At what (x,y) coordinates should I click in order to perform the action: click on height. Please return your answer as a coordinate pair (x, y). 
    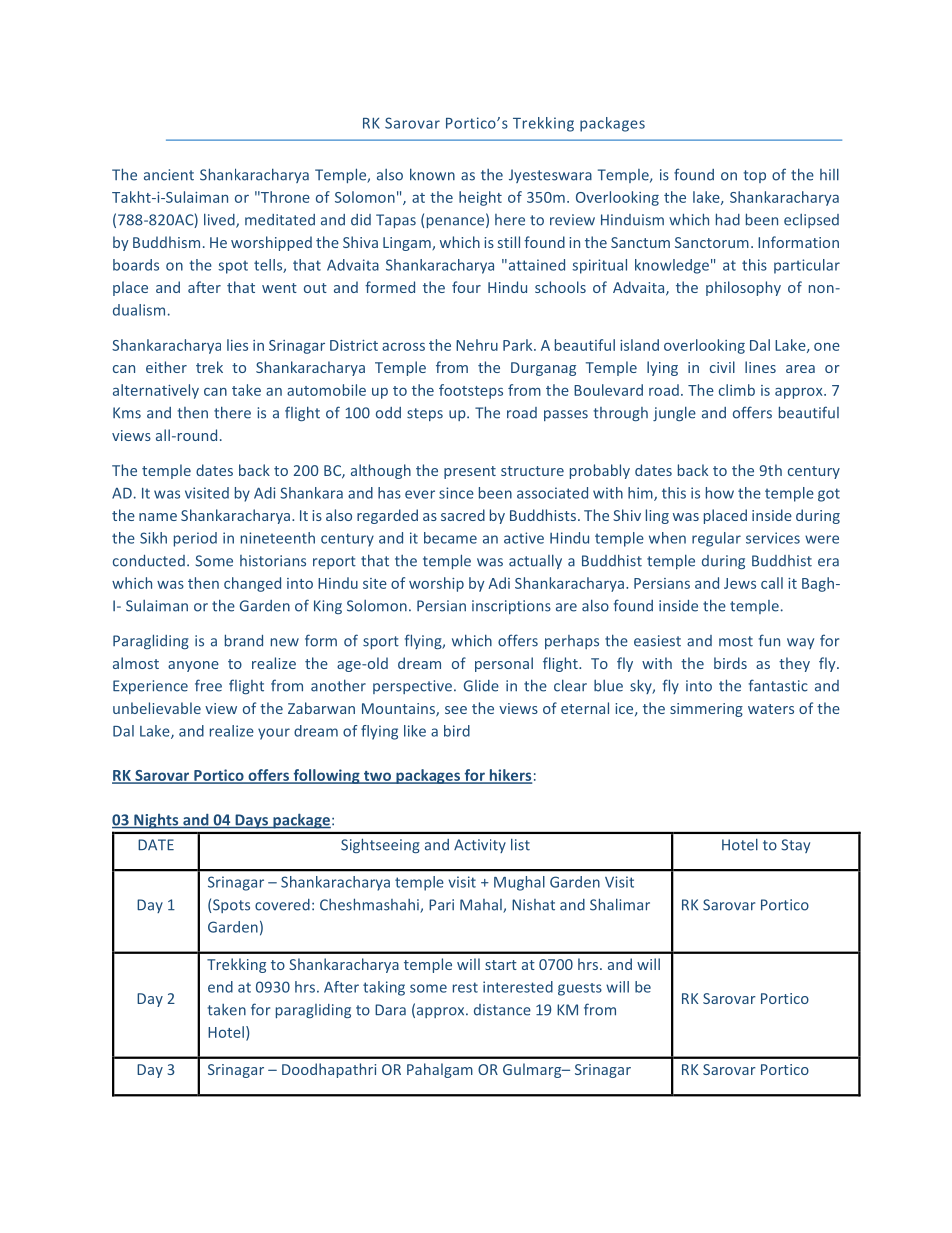
    Looking at the image, I should click on (480, 198).
